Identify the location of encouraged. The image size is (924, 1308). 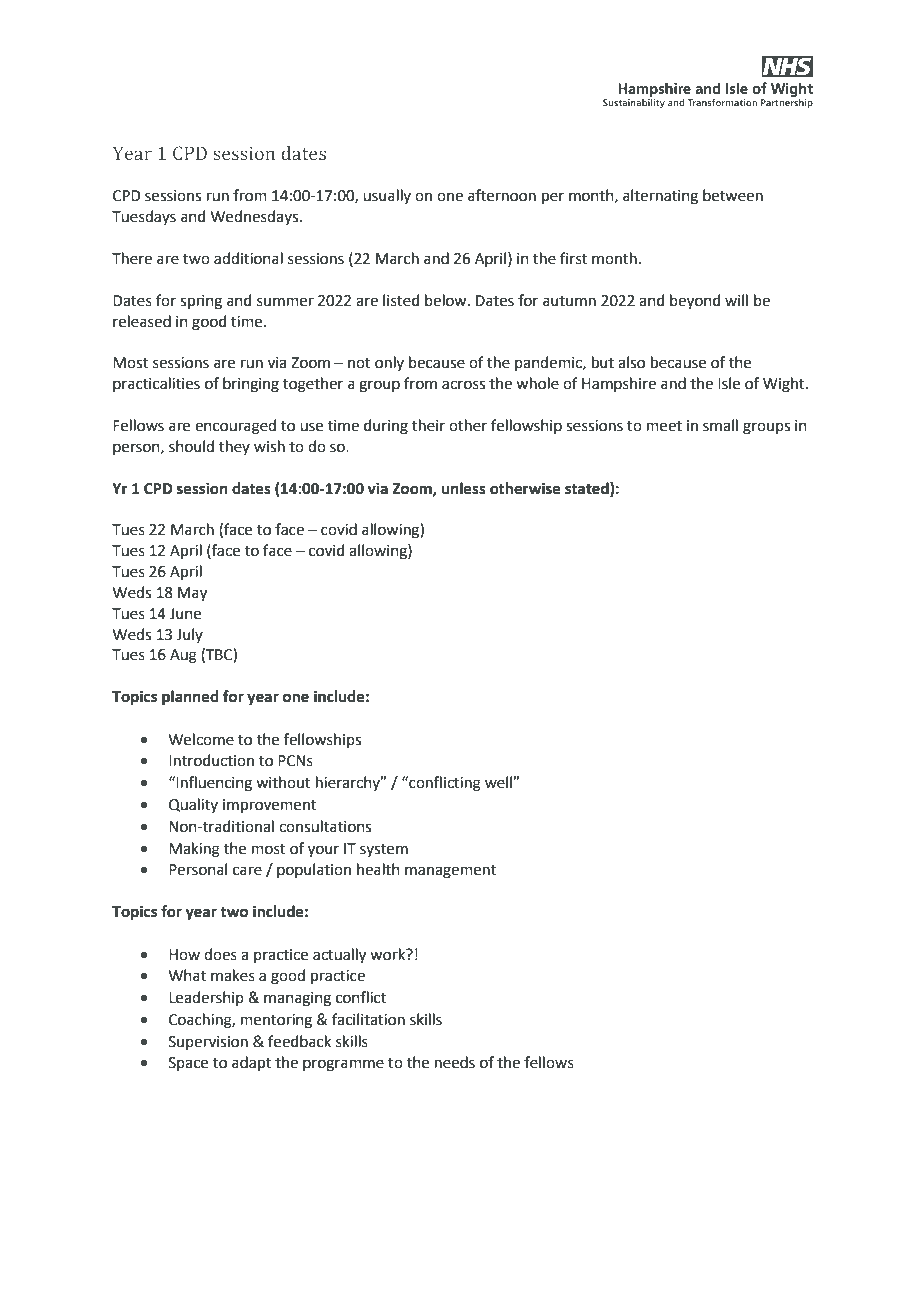
(235, 427).
